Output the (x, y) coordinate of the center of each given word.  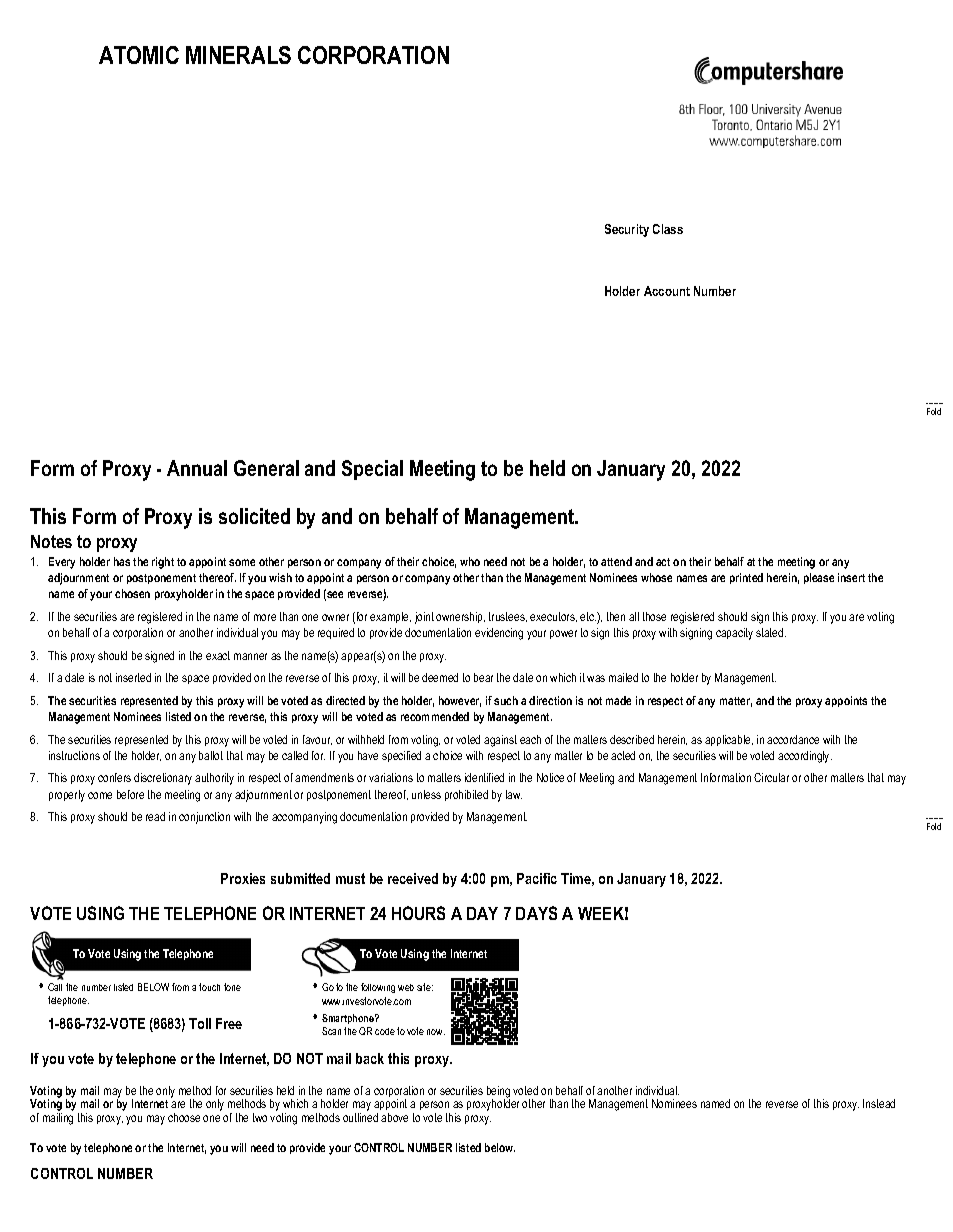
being (498, 1093)
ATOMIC (139, 55)
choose (184, 1117)
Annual (197, 468)
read (155, 816)
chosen (132, 593)
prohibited (466, 795)
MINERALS (238, 55)
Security (627, 230)
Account (667, 291)
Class (668, 229)
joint (424, 618)
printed (746, 578)
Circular (771, 777)
